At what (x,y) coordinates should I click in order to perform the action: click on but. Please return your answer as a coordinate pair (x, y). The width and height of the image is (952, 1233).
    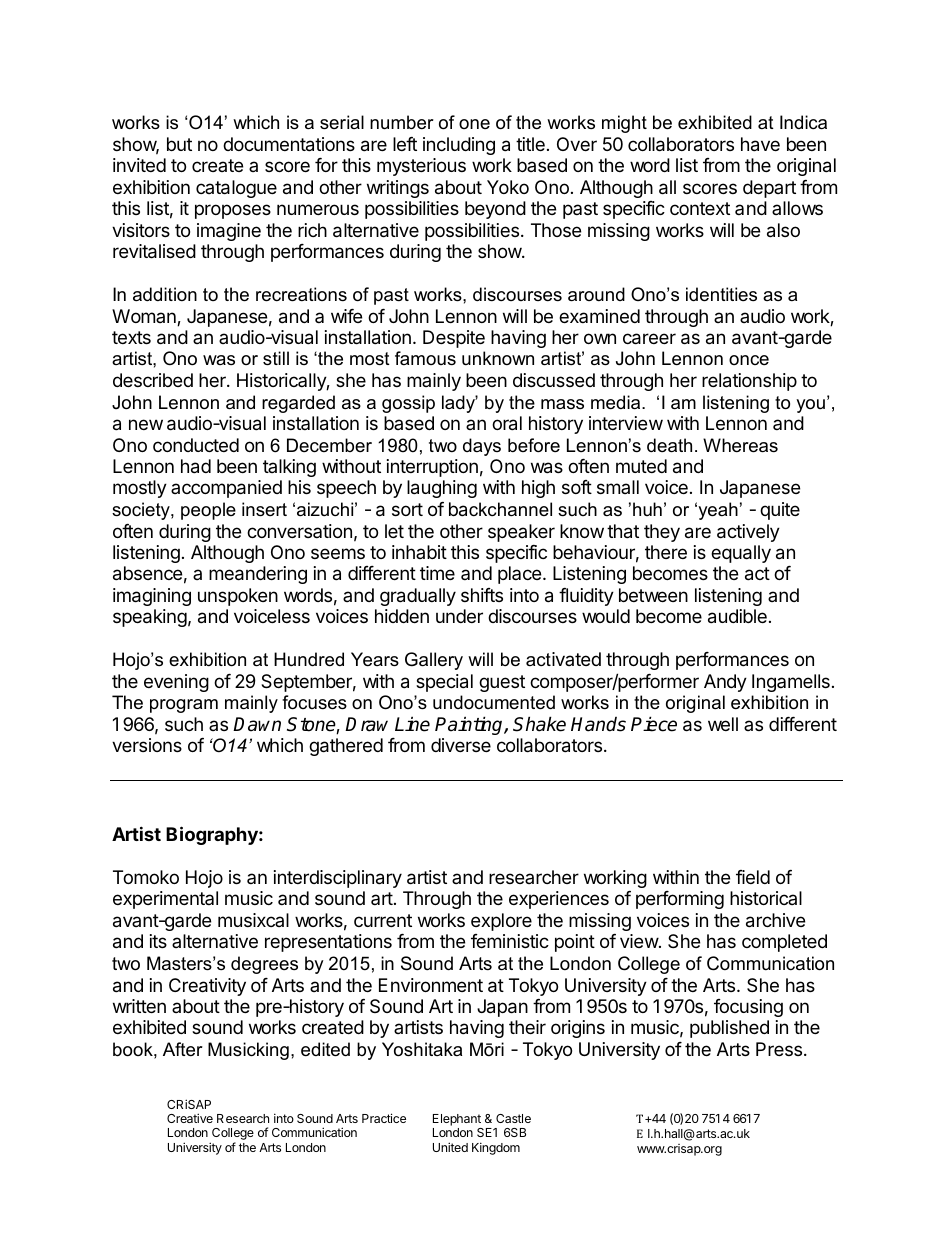
    Looking at the image, I should click on (179, 144).
